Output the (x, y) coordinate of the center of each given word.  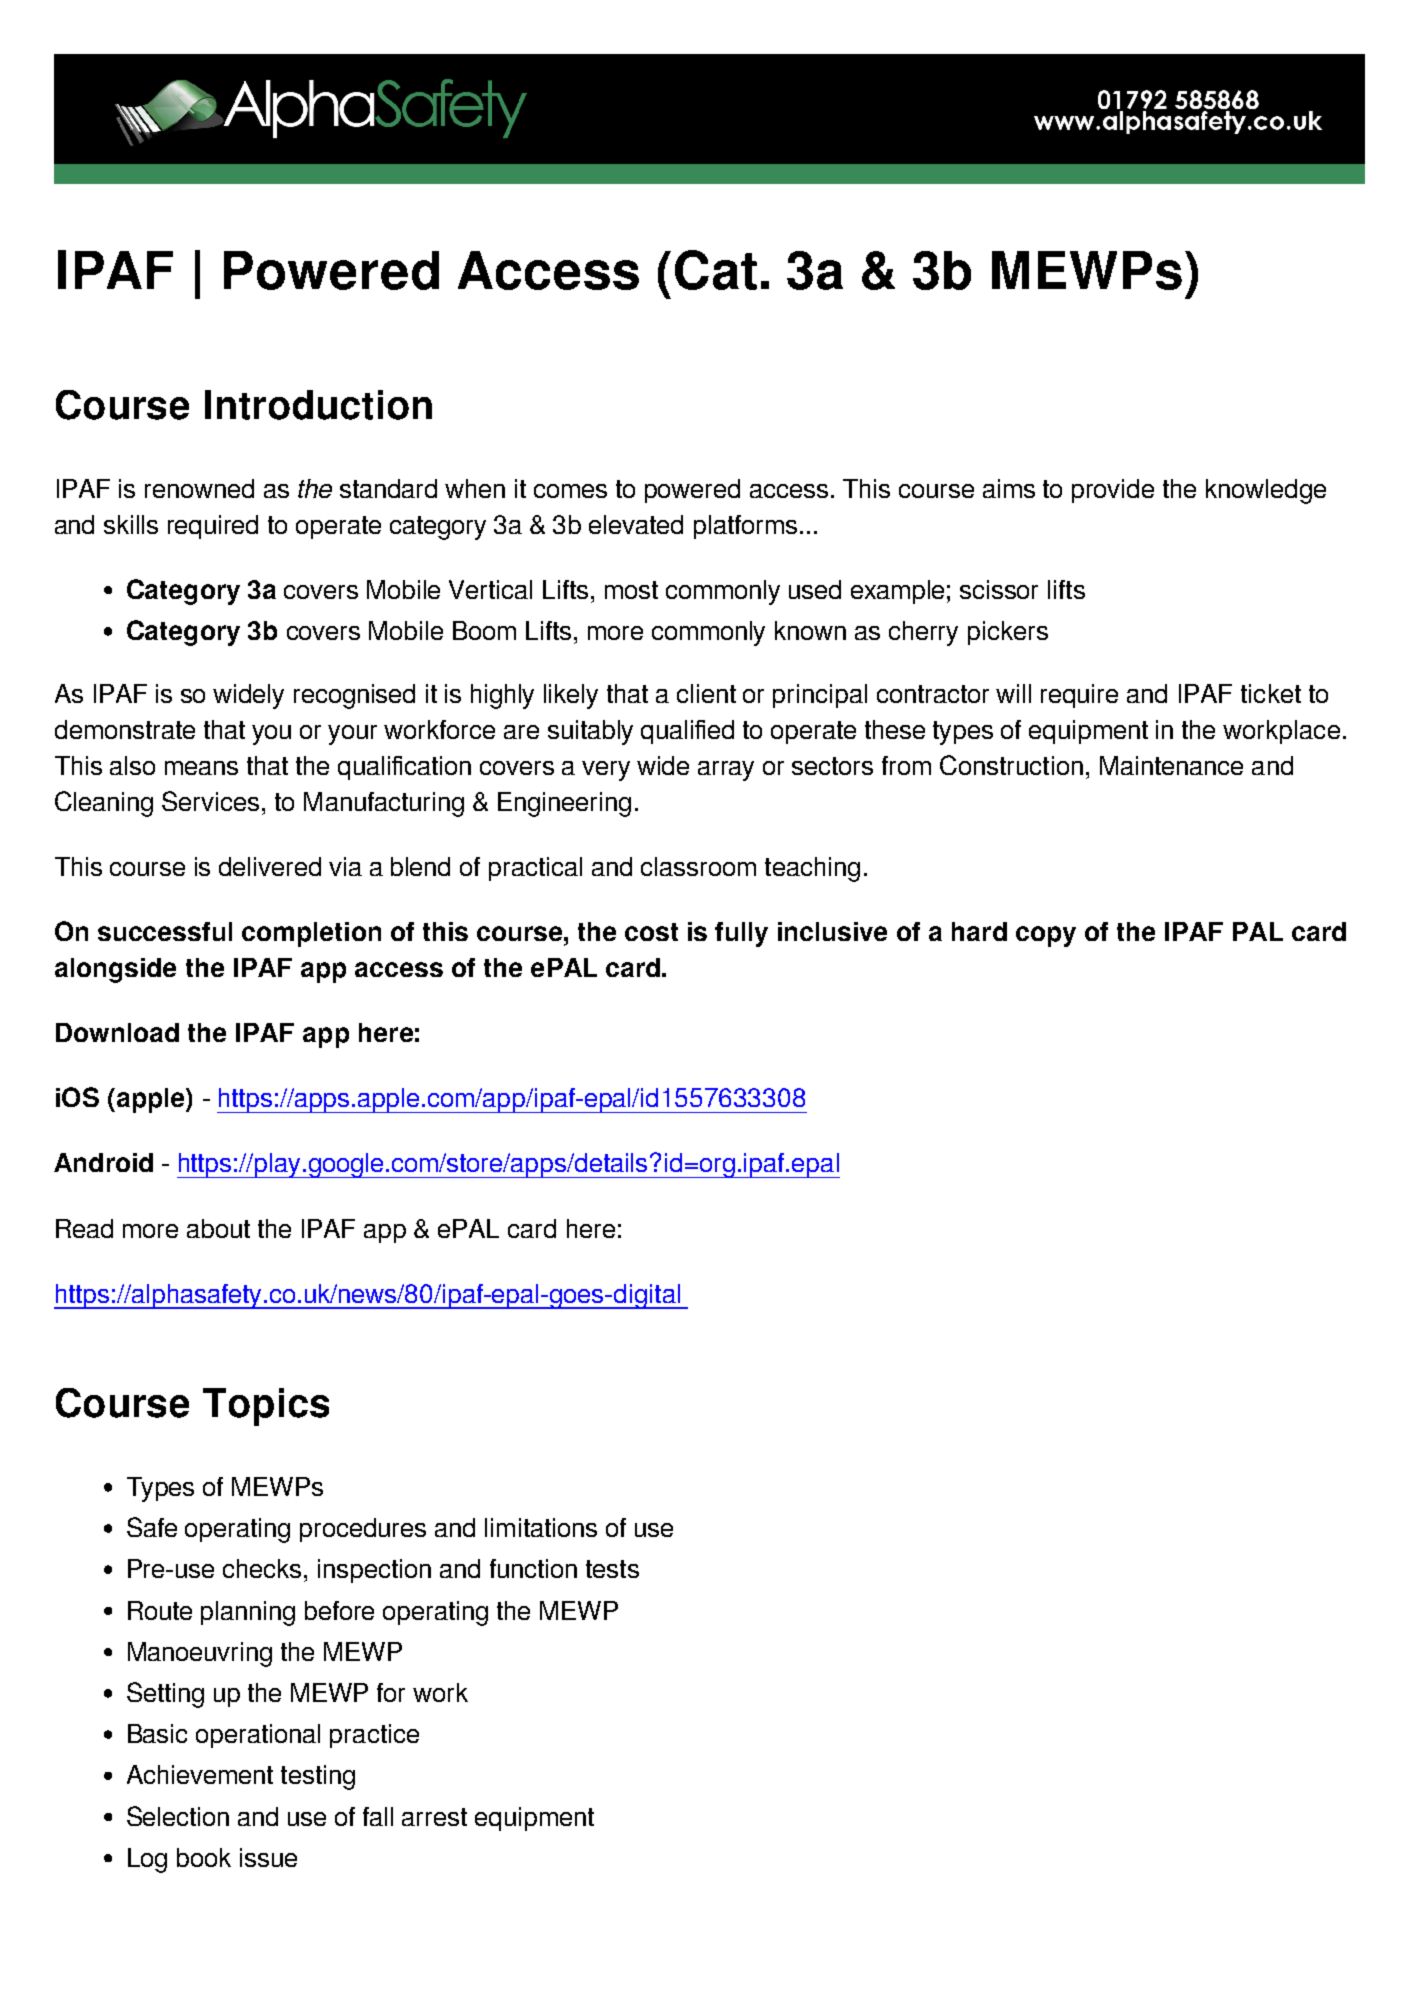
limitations (541, 1527)
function (533, 1568)
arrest (434, 1817)
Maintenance (1171, 765)
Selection (178, 1816)
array (726, 771)
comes (570, 491)
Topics (266, 1407)
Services (210, 801)
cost (651, 932)
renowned (199, 488)
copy (1046, 936)
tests (612, 1569)
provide (1113, 491)
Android (103, 1162)
